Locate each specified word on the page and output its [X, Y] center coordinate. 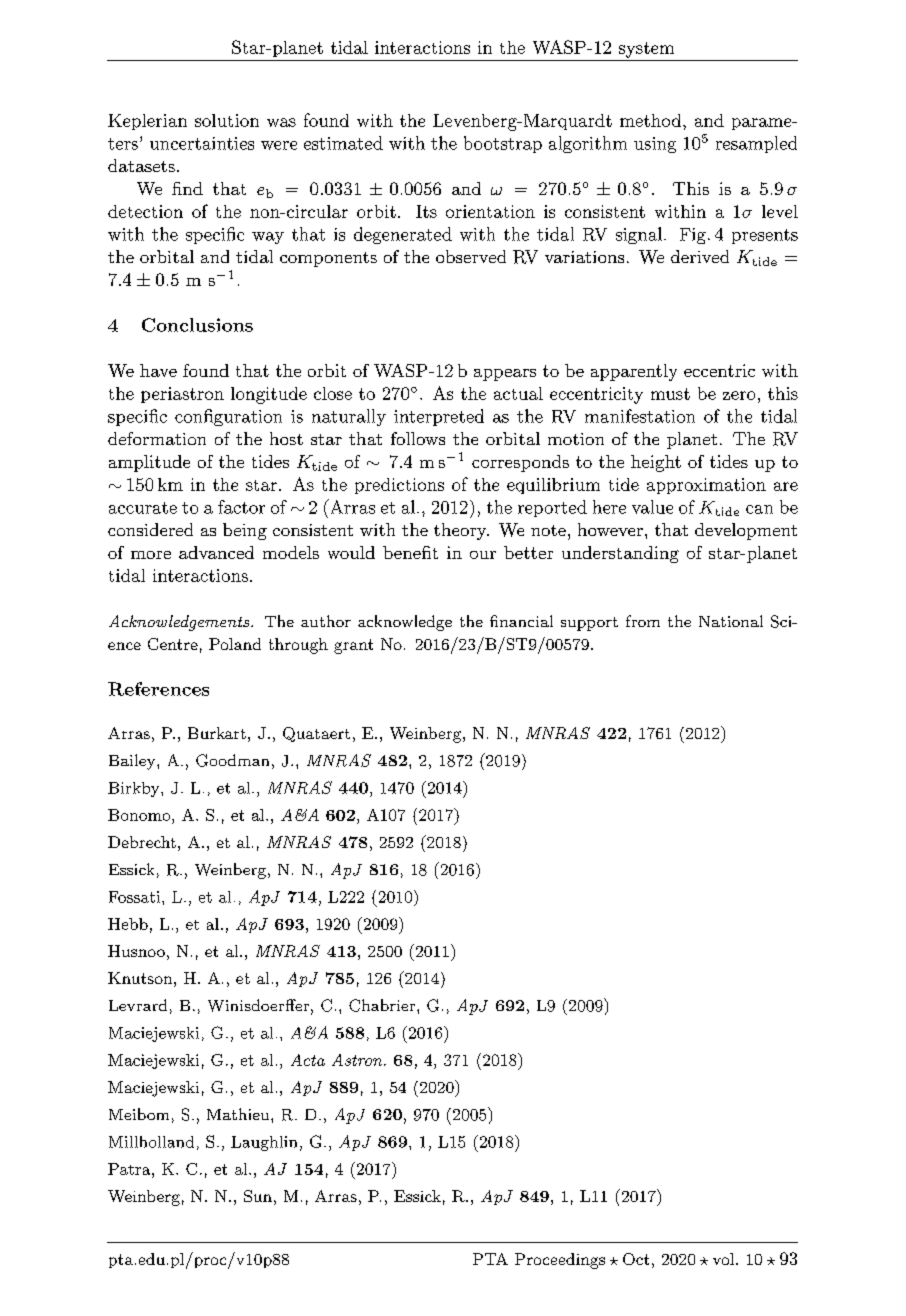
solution [227, 120]
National [731, 621]
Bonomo [140, 815]
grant [353, 646]
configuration [228, 417]
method [650, 120]
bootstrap [503, 144]
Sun [258, 1196]
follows [418, 438]
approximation [706, 486]
